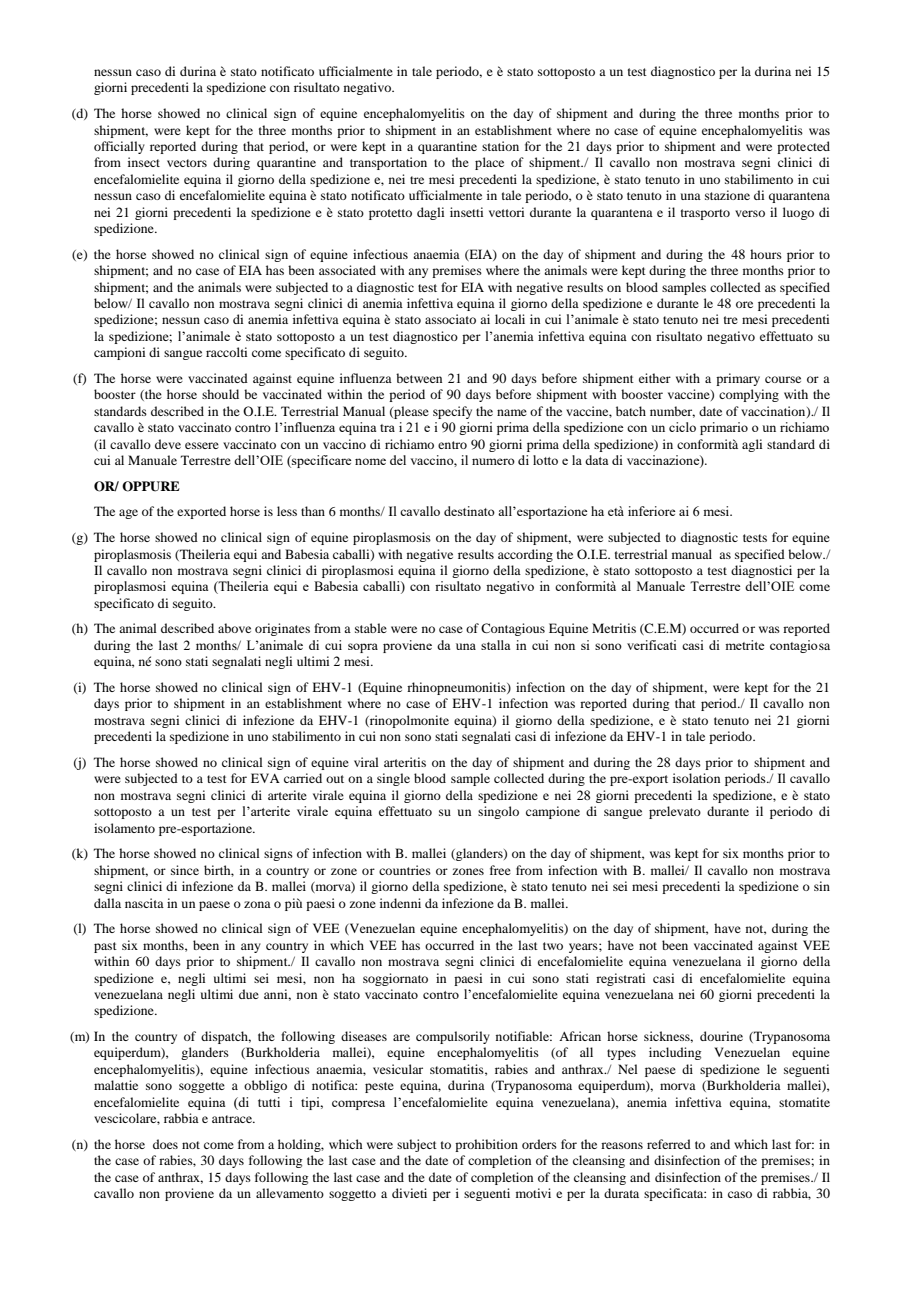  What do you see at coordinates (489, 163) in the screenshot?
I see `place` at bounding box center [489, 163].
